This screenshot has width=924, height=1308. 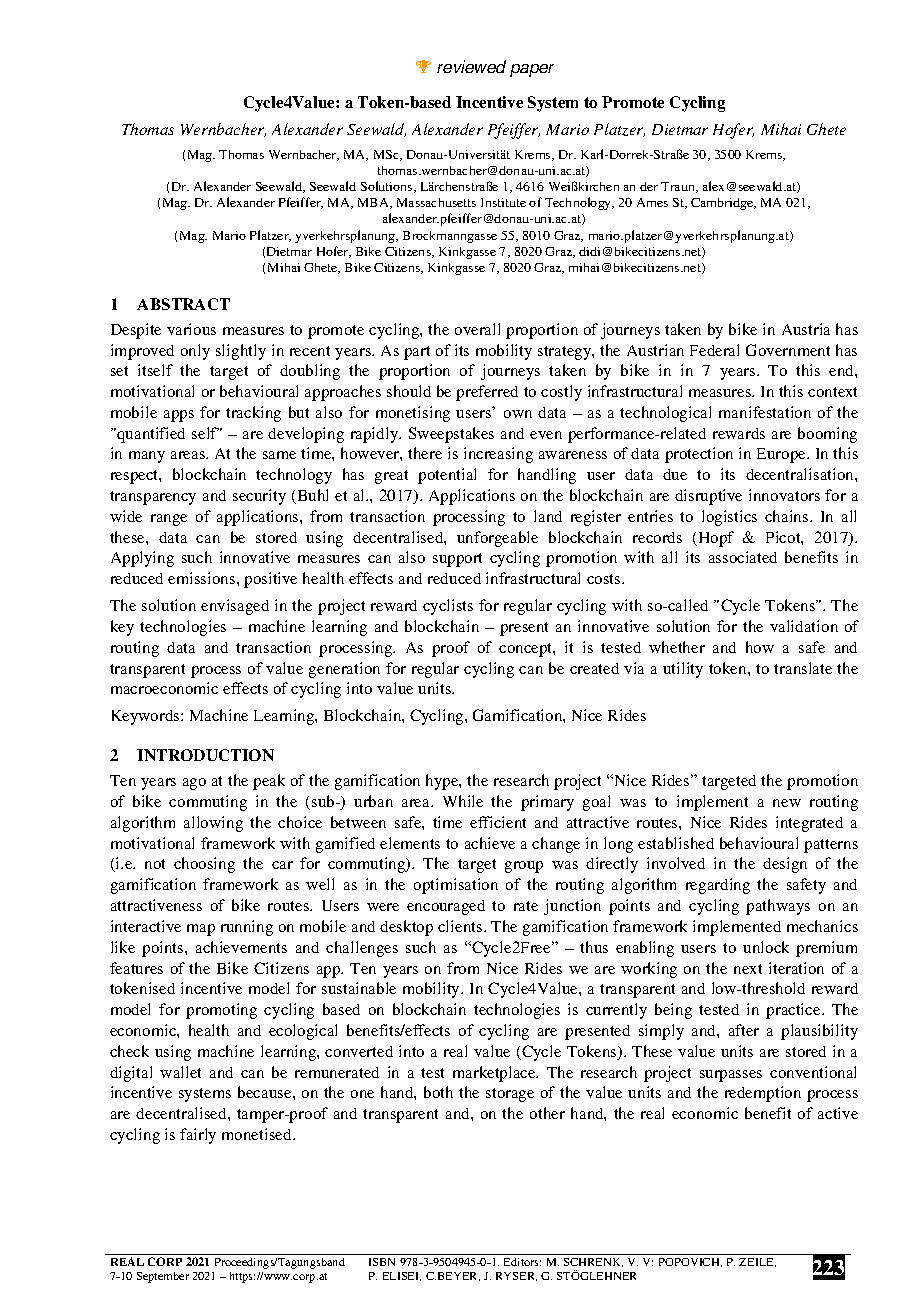 I want to click on September, so click(x=163, y=1277).
